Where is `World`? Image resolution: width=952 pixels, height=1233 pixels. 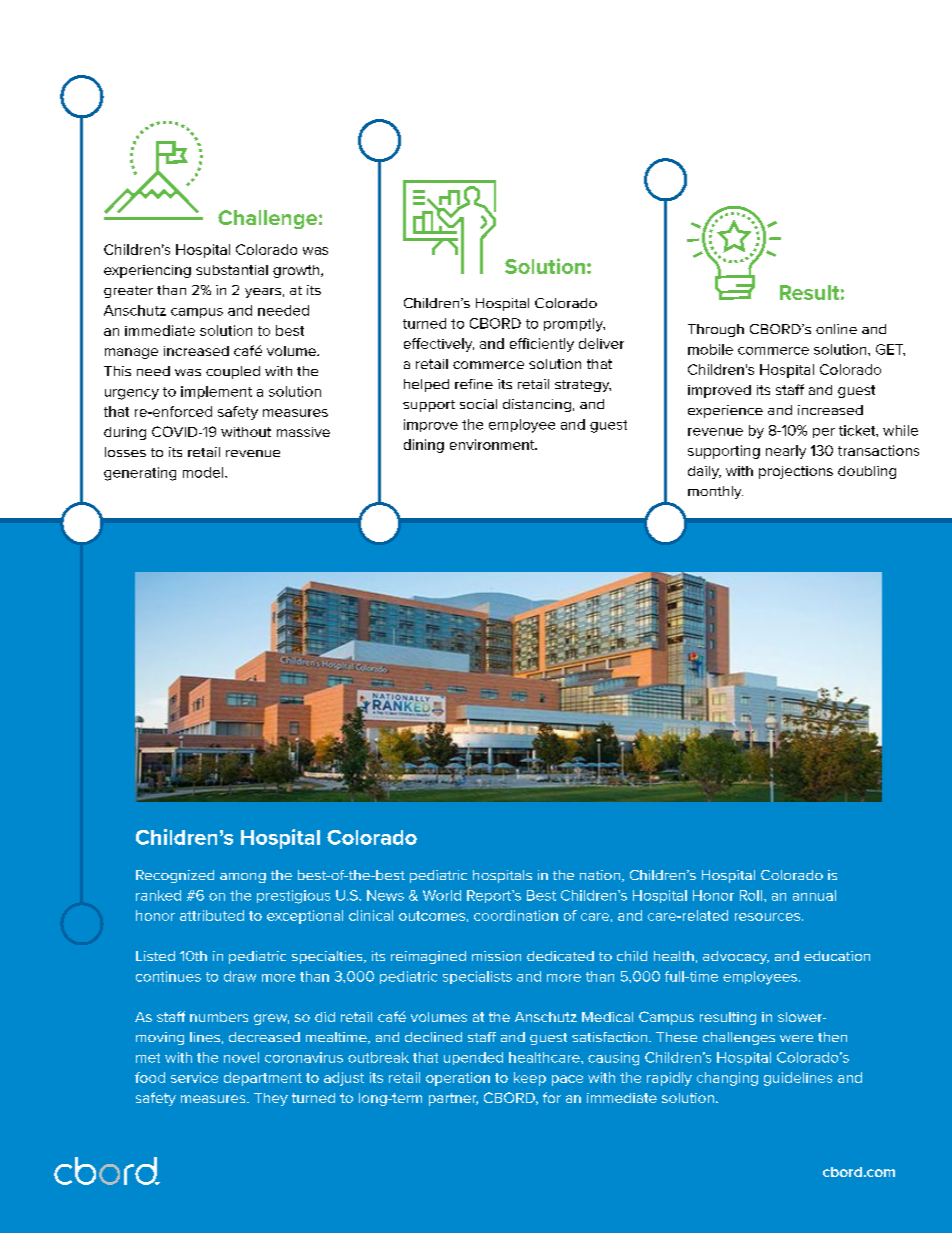 World is located at coordinates (442, 895).
